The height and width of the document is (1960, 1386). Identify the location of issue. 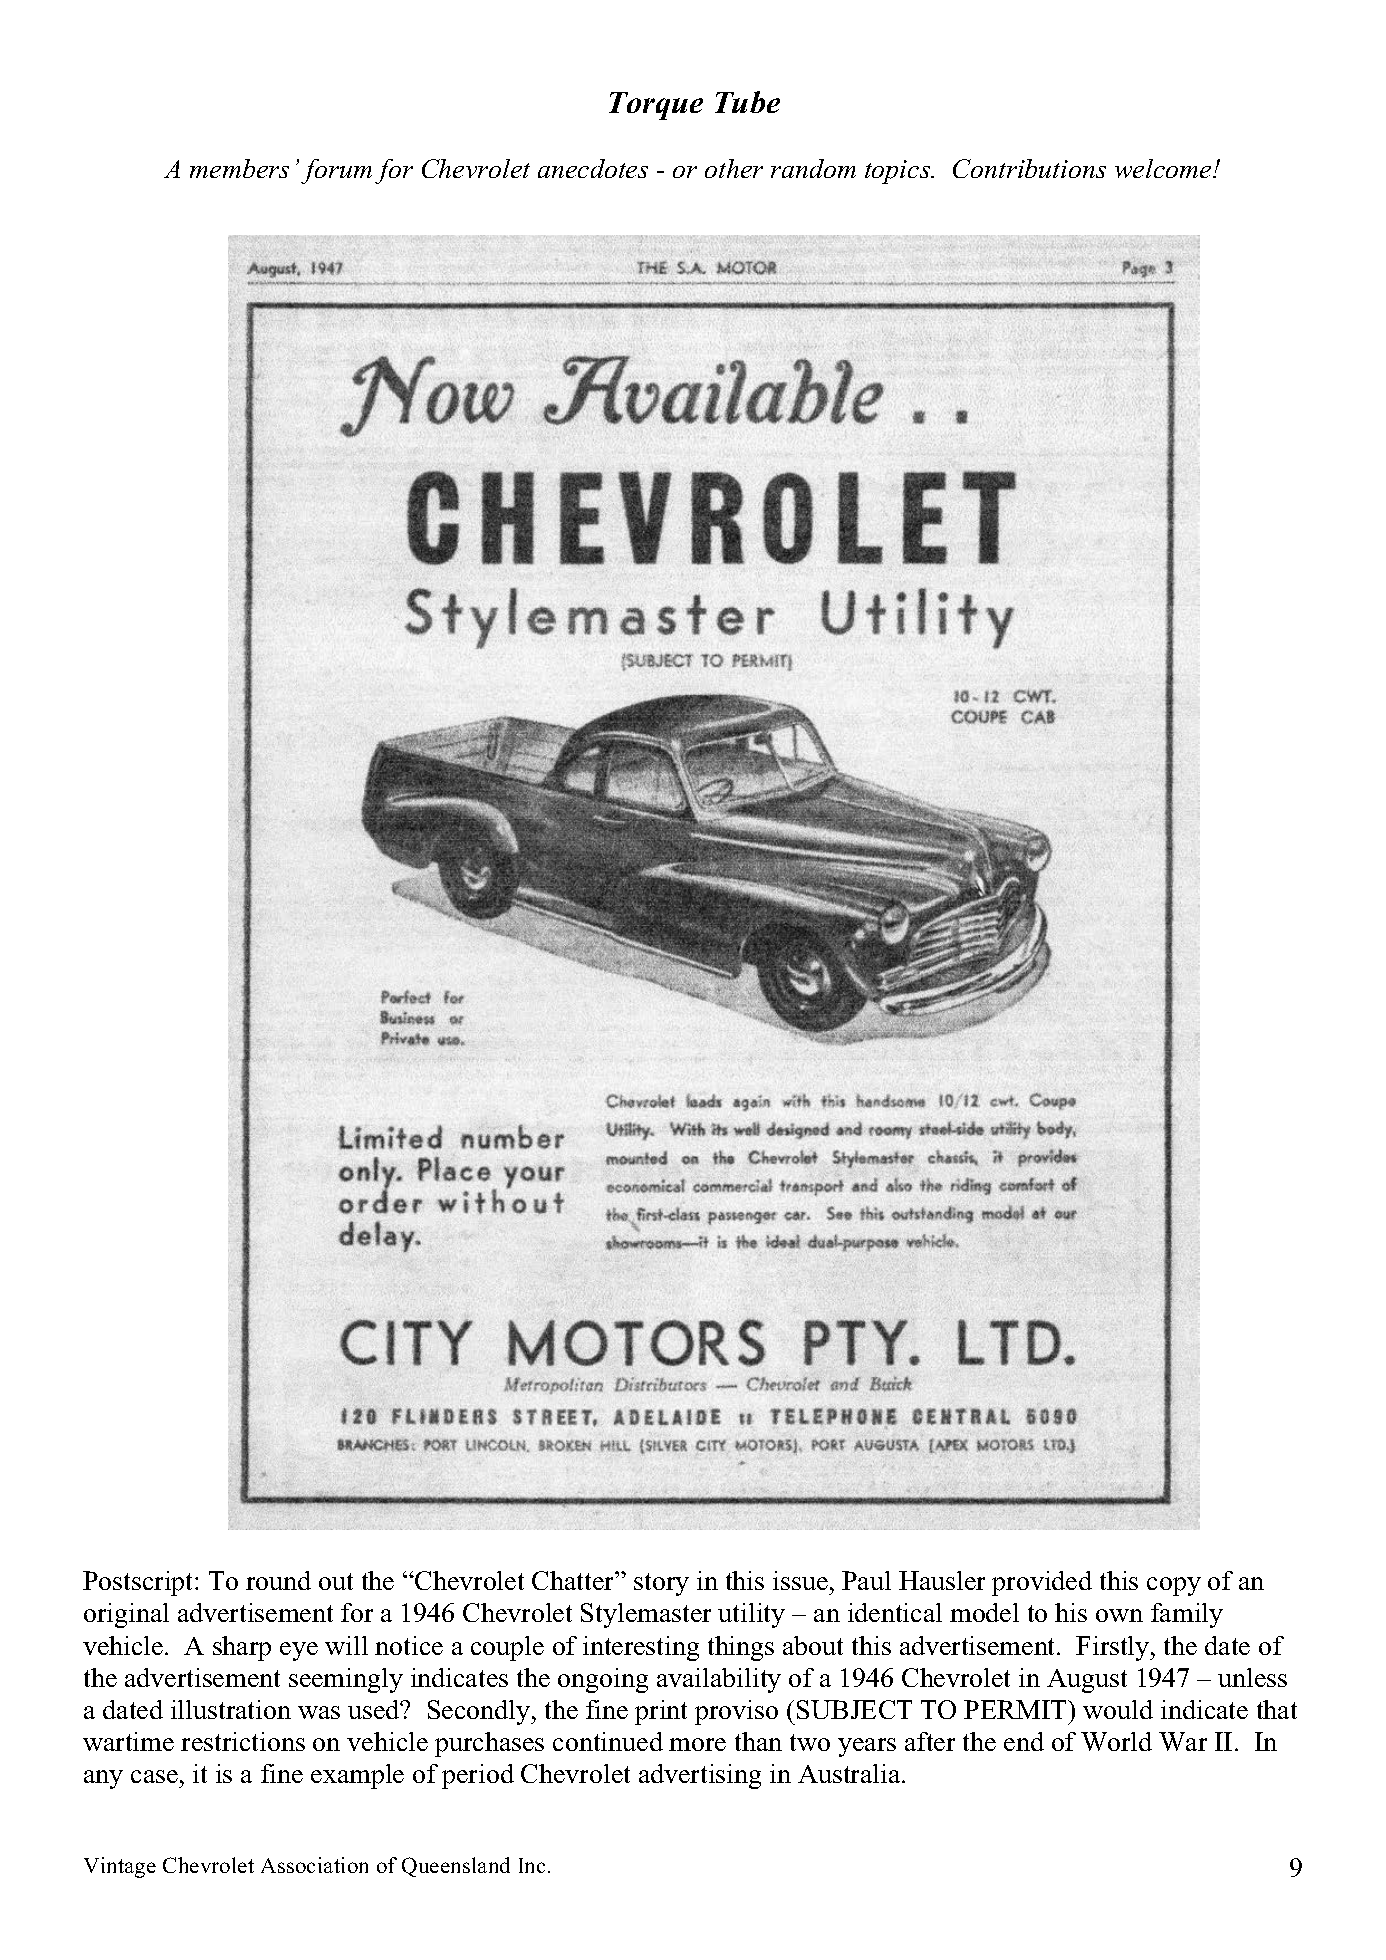
(800, 1580).
